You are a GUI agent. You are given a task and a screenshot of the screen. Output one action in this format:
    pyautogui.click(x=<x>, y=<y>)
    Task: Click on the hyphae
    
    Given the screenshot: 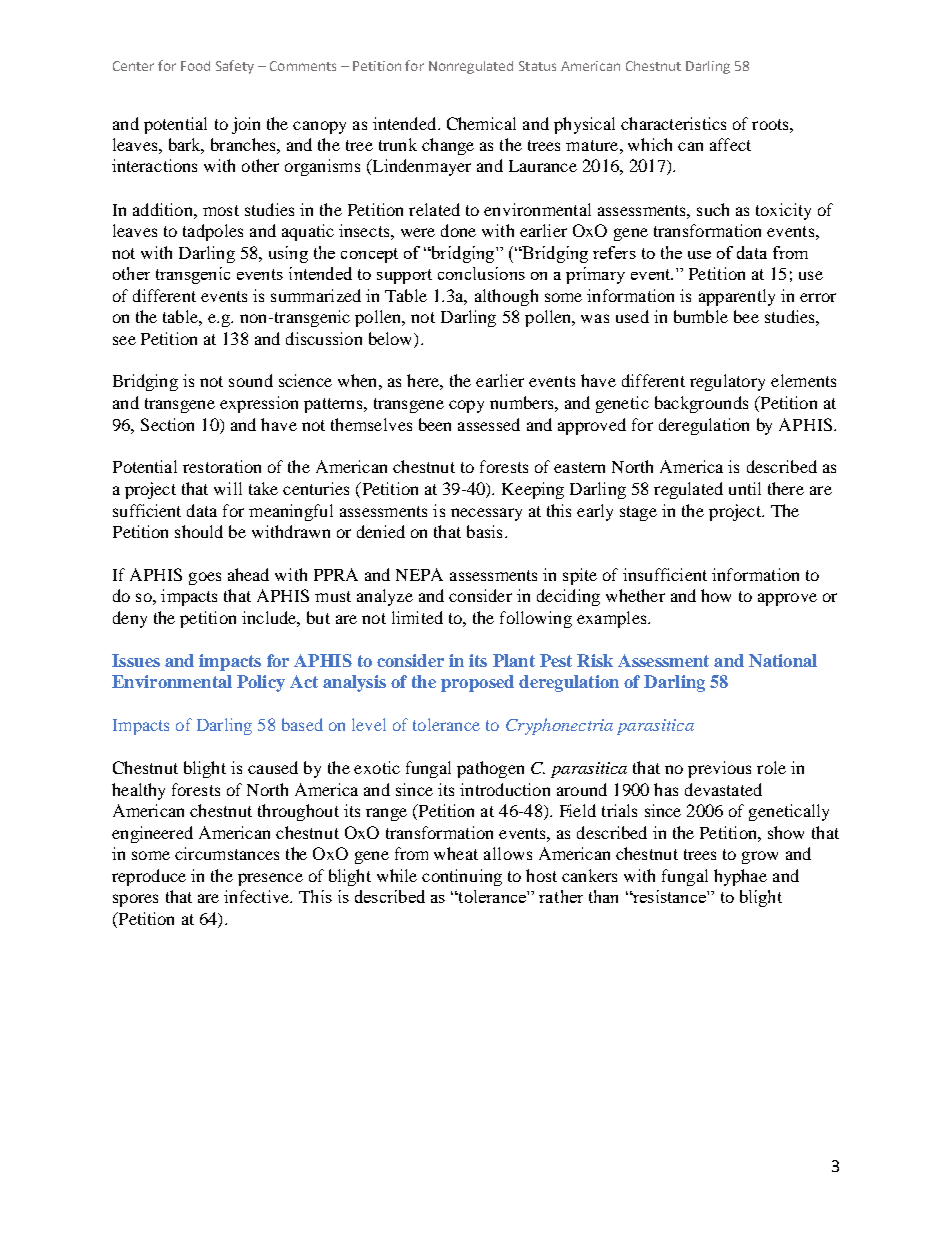 What is the action you would take?
    pyautogui.click(x=740, y=877)
